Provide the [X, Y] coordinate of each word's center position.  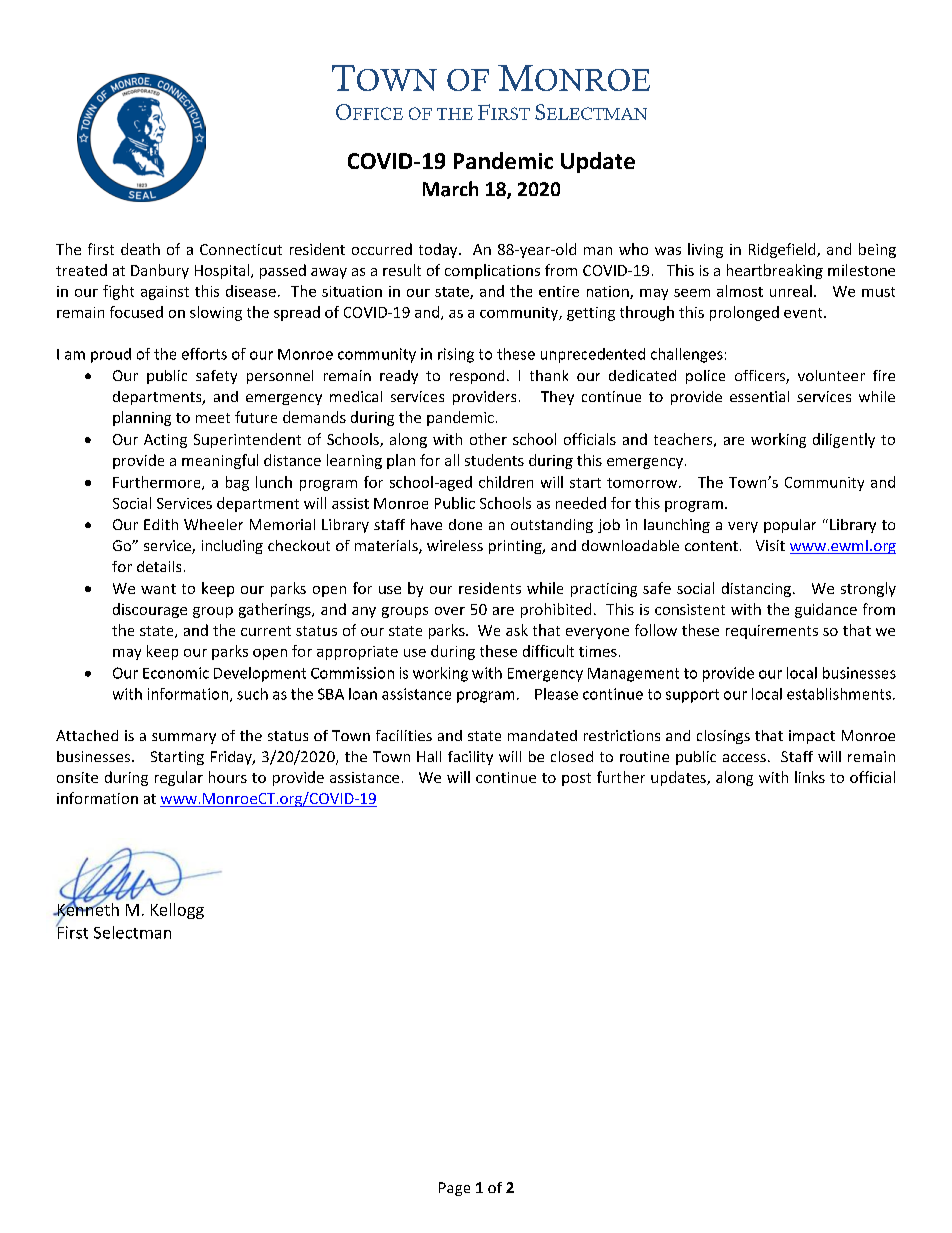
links [810, 777]
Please [556, 694]
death [140, 249]
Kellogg [177, 911]
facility [470, 758]
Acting [165, 441]
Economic [176, 673]
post [576, 779]
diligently [844, 440]
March [450, 189]
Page [454, 1189]
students [494, 460]
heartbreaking [775, 271]
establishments [840, 694]
